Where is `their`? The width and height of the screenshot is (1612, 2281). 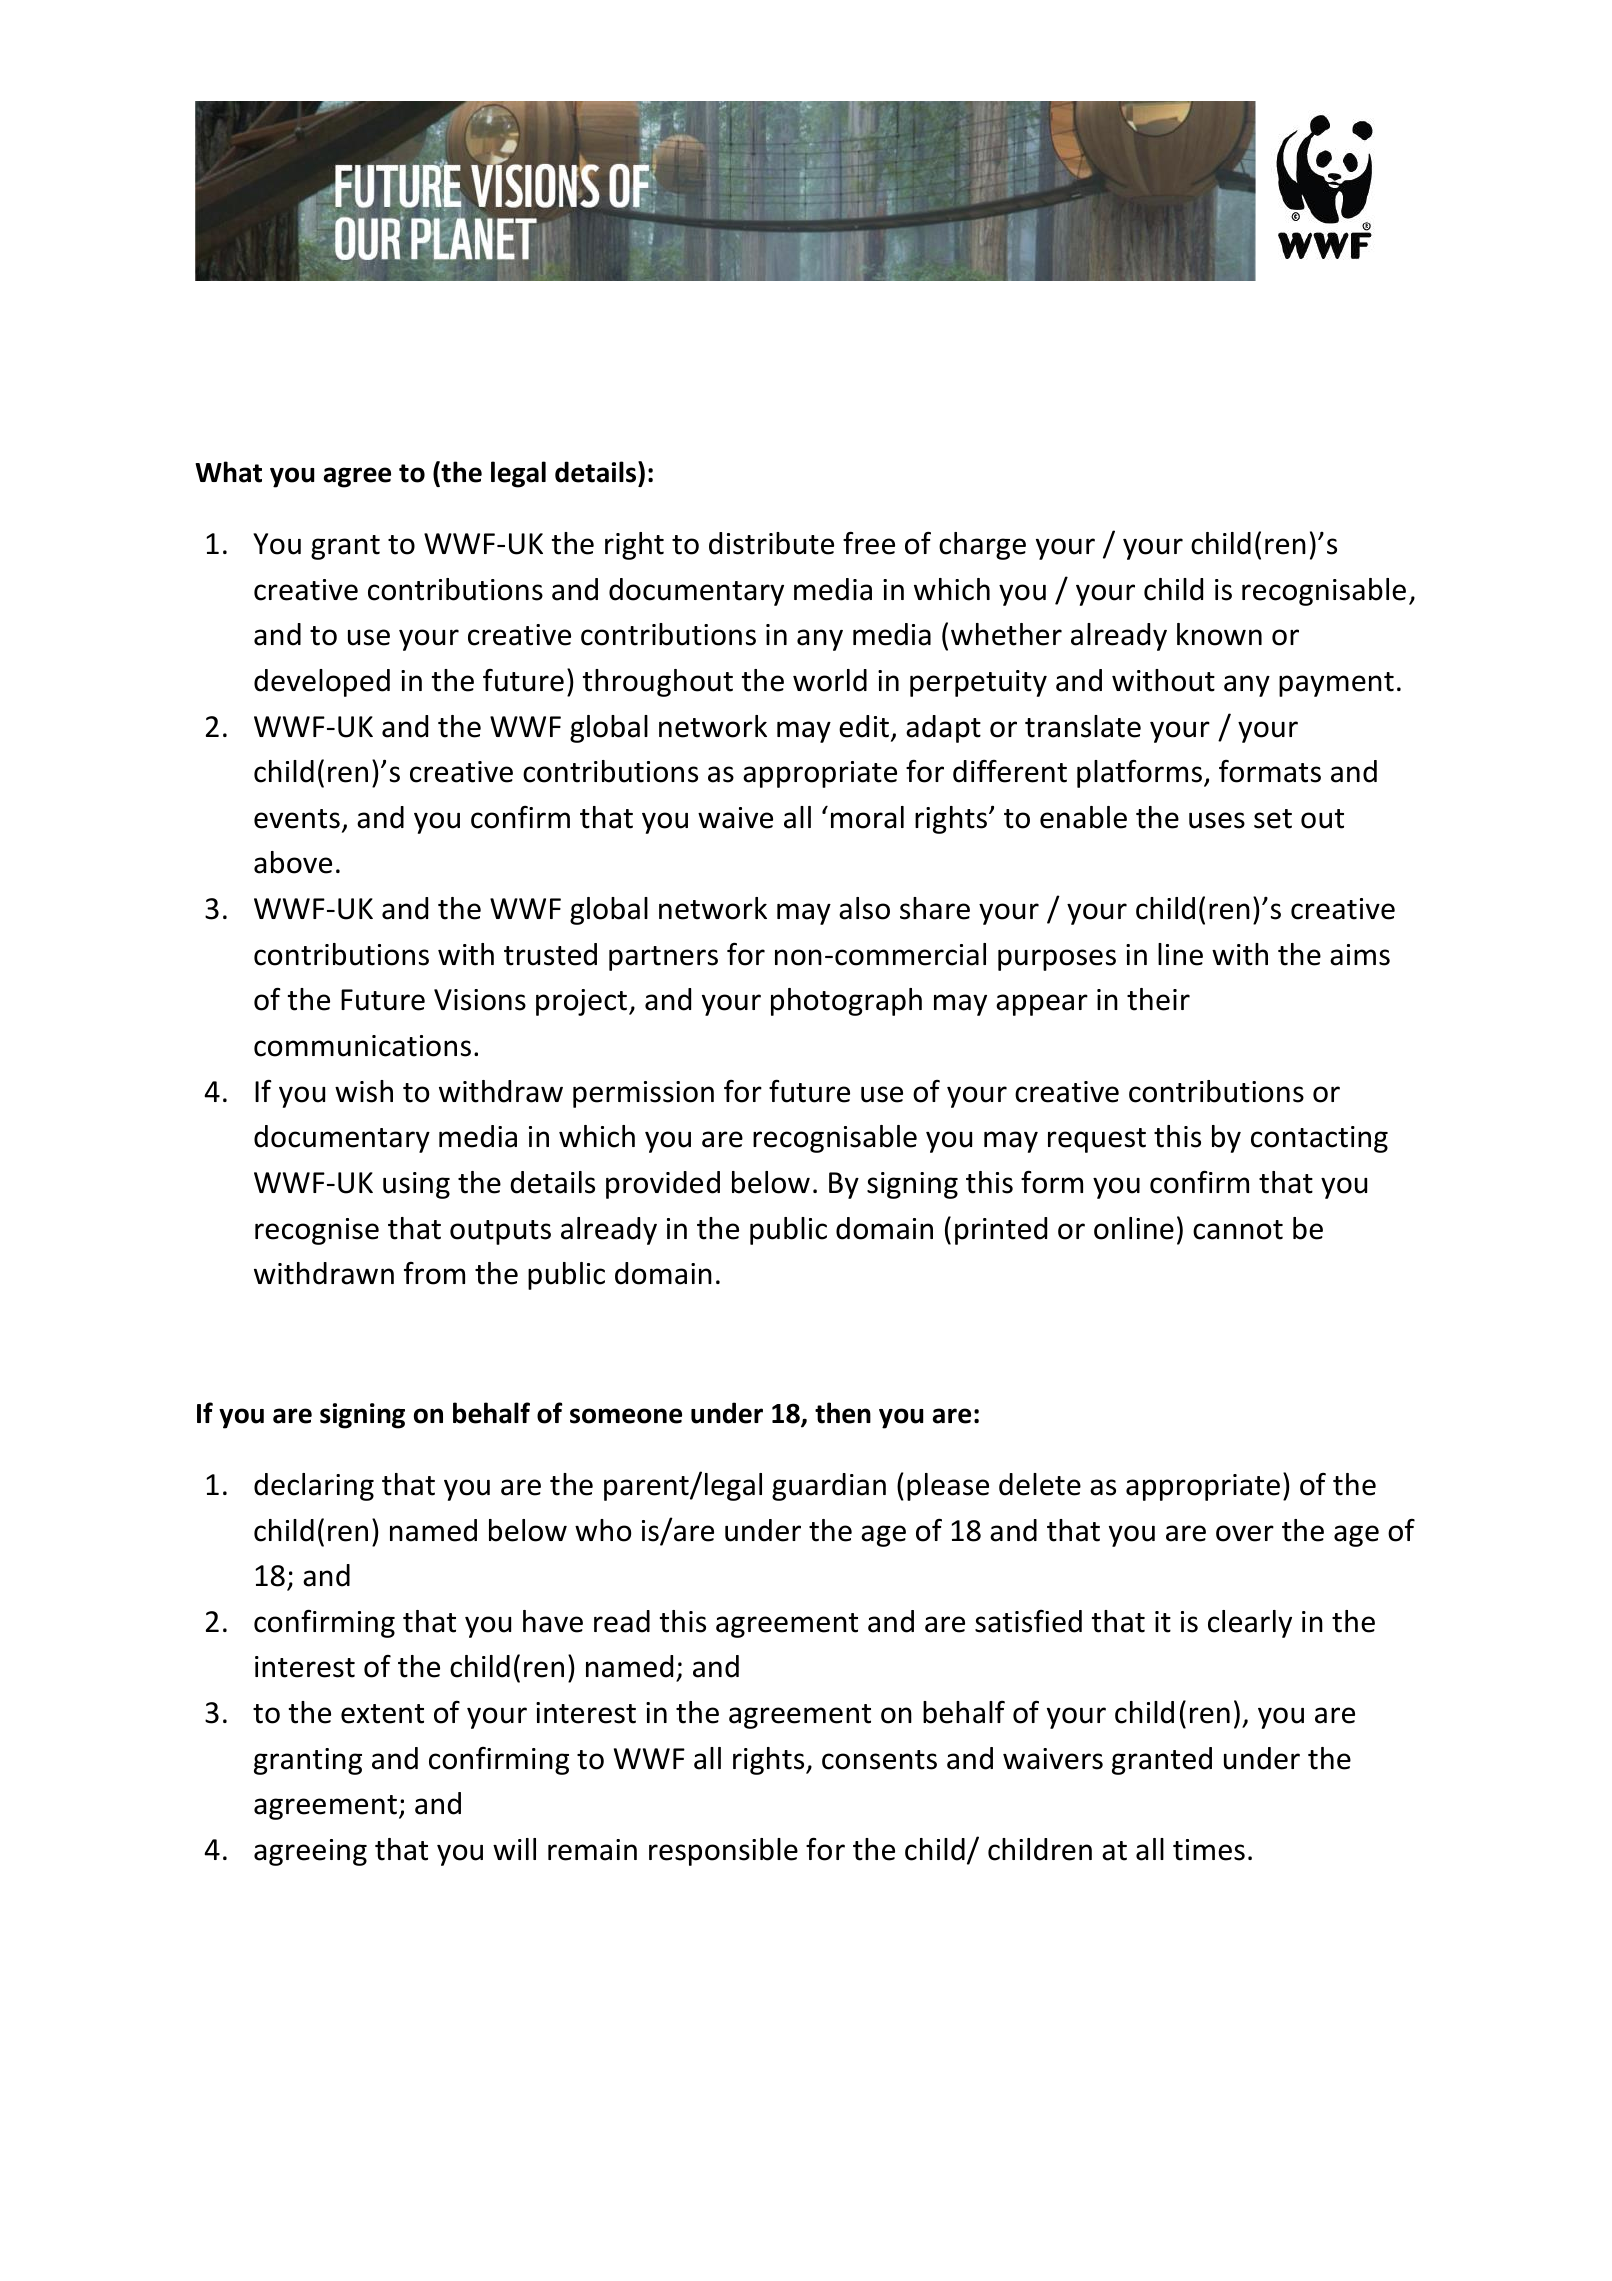
their is located at coordinates (1158, 999).
